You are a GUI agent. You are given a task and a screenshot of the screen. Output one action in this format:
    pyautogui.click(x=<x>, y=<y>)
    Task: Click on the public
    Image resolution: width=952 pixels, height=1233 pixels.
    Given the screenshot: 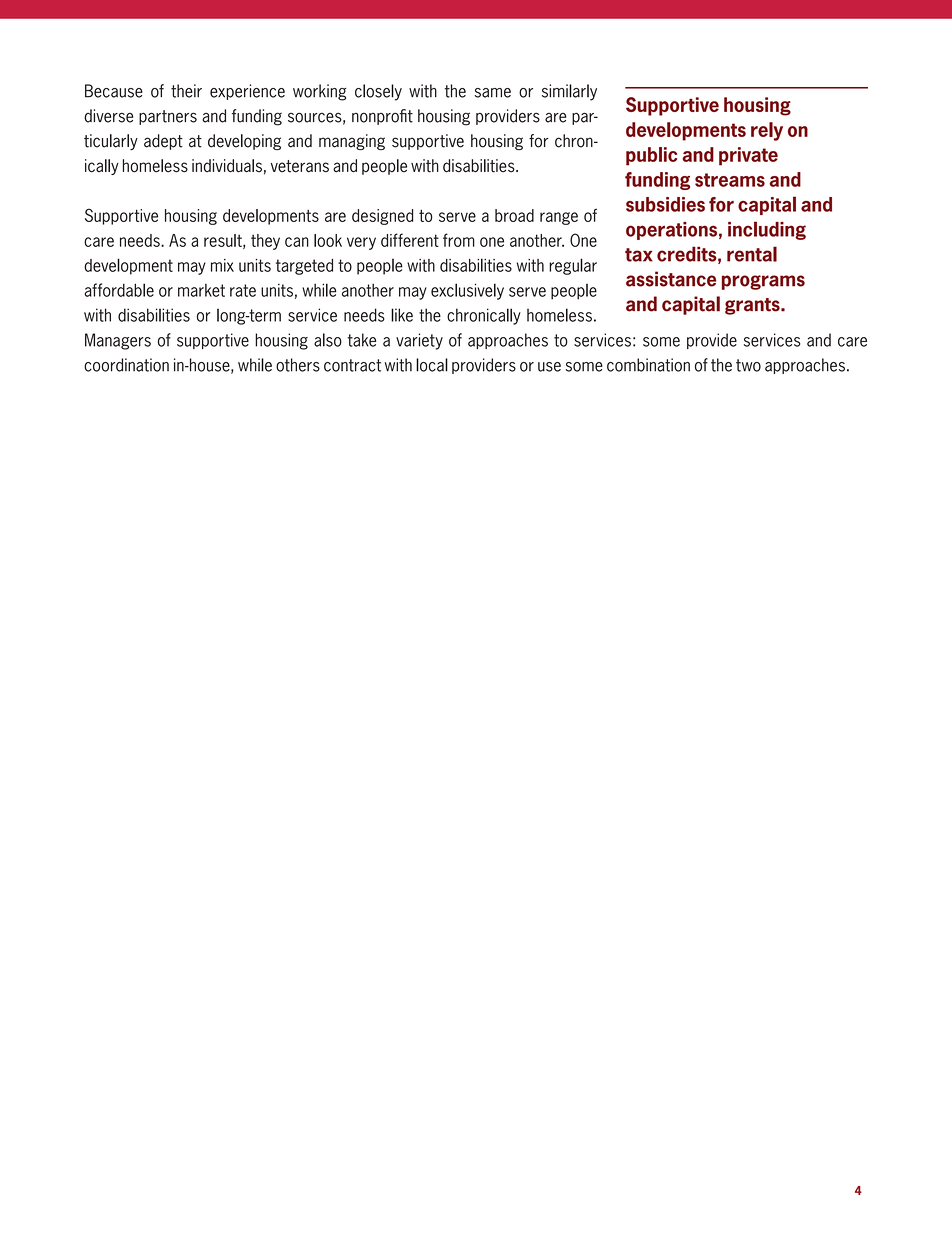 What is the action you would take?
    pyautogui.click(x=651, y=156)
